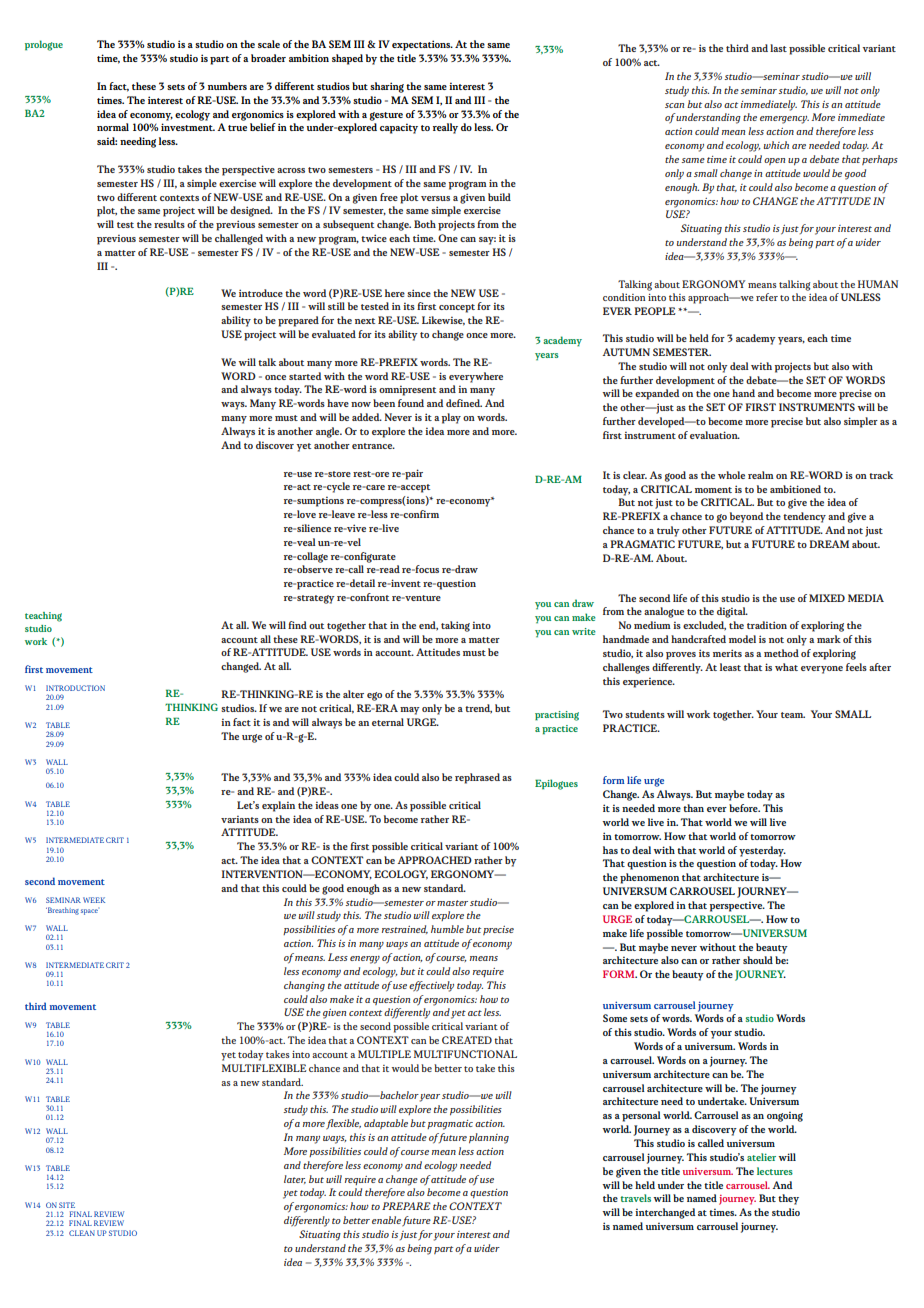  What do you see at coordinates (451, 418) in the screenshot?
I see `play` at bounding box center [451, 418].
